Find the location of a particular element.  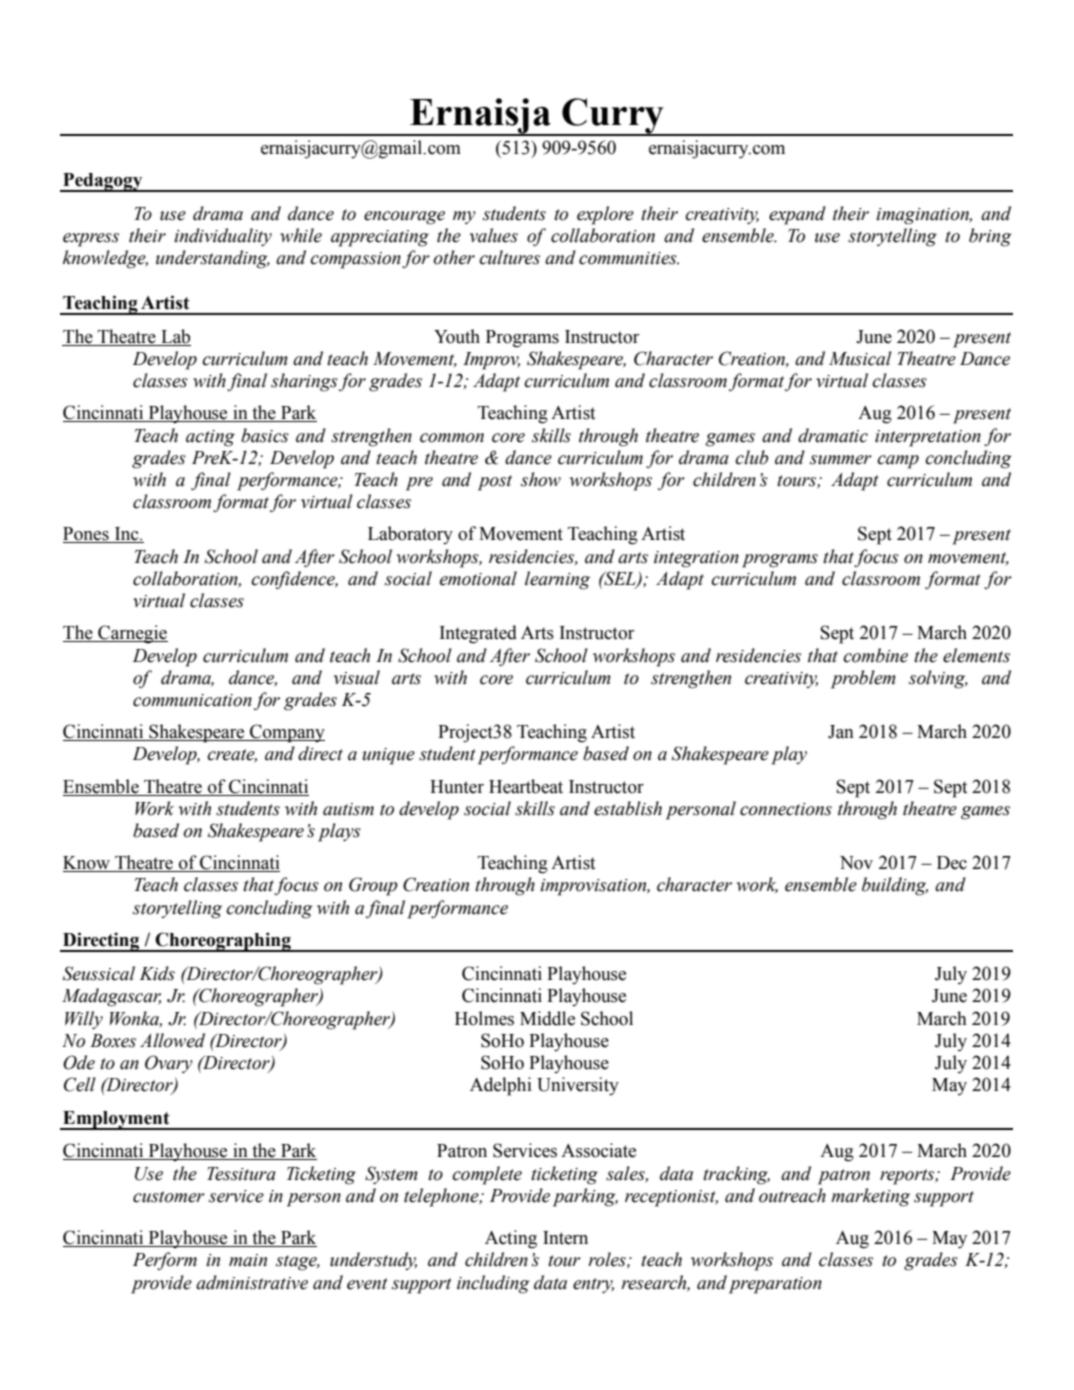

marketing is located at coordinates (870, 1197).
